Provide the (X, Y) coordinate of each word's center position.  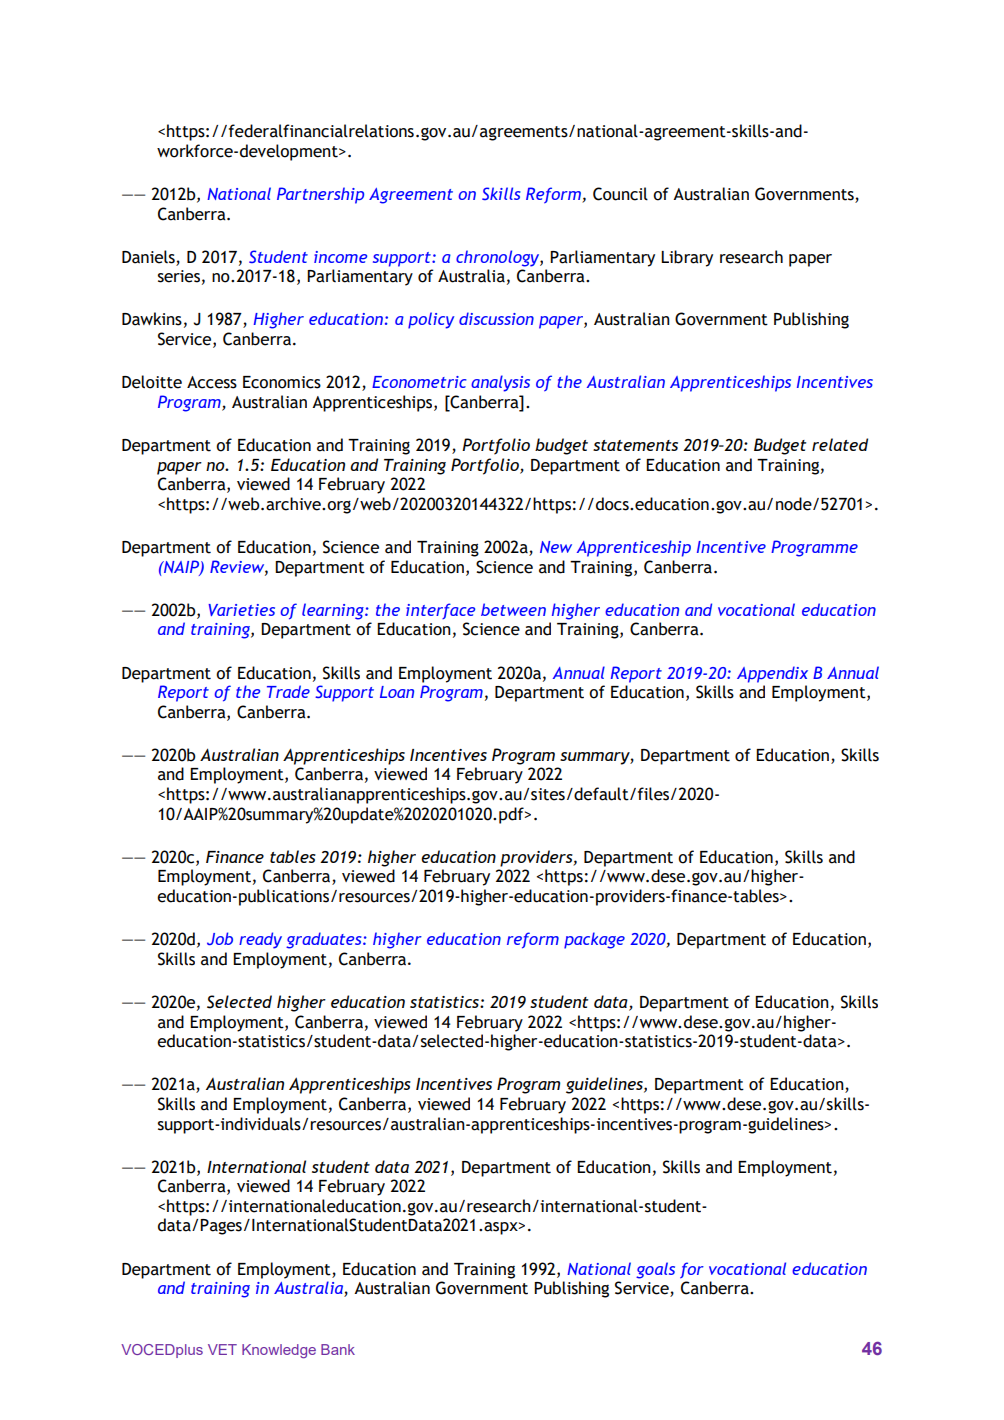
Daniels (148, 257)
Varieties (241, 610)
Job (220, 938)
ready (260, 940)
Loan (397, 692)
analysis (500, 383)
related (840, 444)
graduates (325, 940)
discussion (496, 318)
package (594, 940)
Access (212, 382)
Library (687, 258)
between (513, 609)
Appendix (772, 674)
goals (655, 1270)
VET (222, 1349)
